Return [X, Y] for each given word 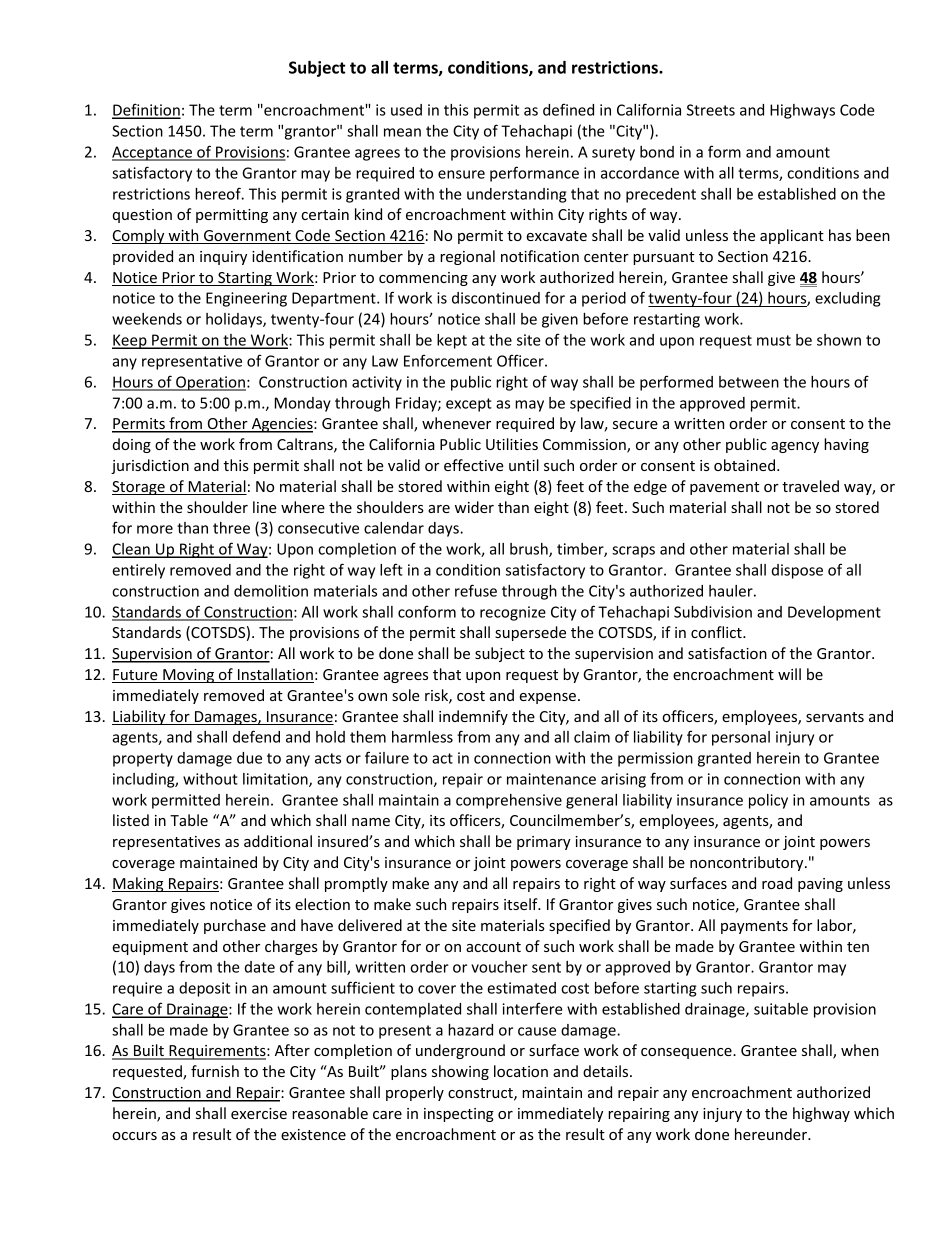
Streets [711, 110]
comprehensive [509, 801]
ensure [461, 174]
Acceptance [153, 153]
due [249, 758]
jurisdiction [150, 466]
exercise [259, 1113]
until [524, 465]
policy [768, 801]
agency [795, 447]
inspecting [459, 1115]
